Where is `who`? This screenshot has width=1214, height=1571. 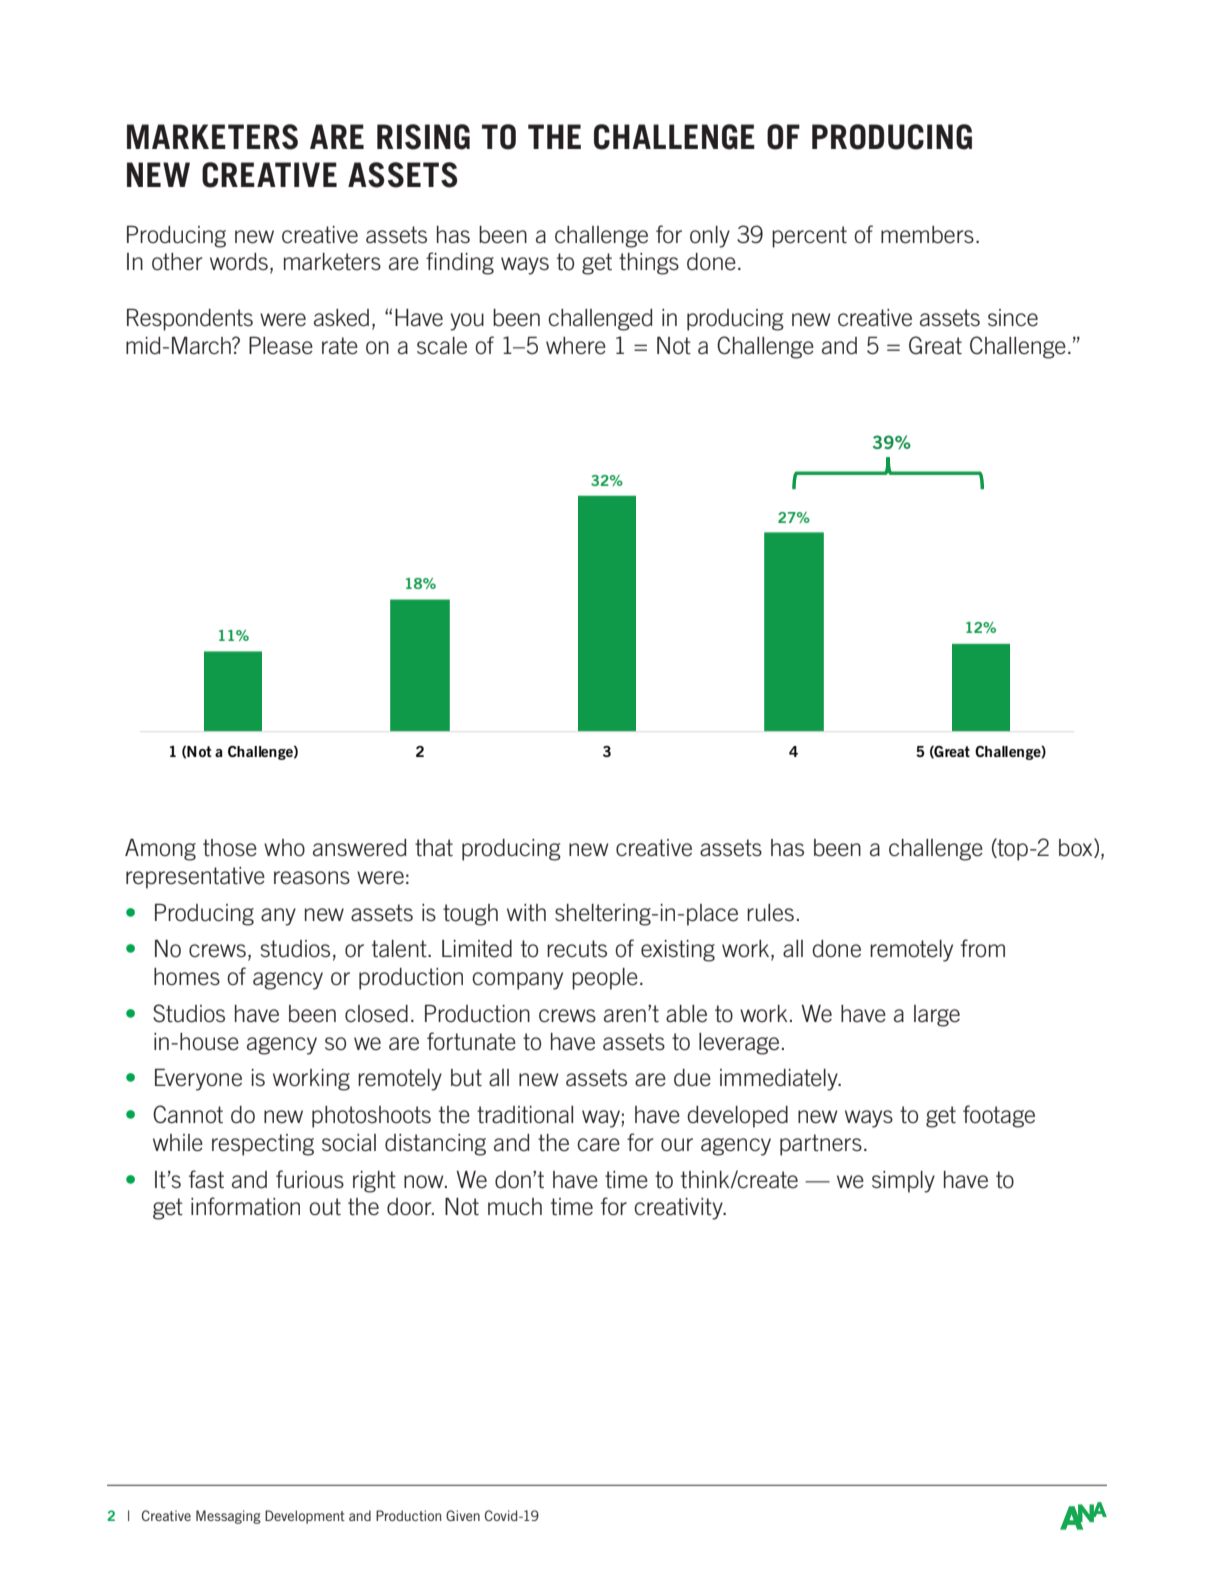
who is located at coordinates (284, 848).
